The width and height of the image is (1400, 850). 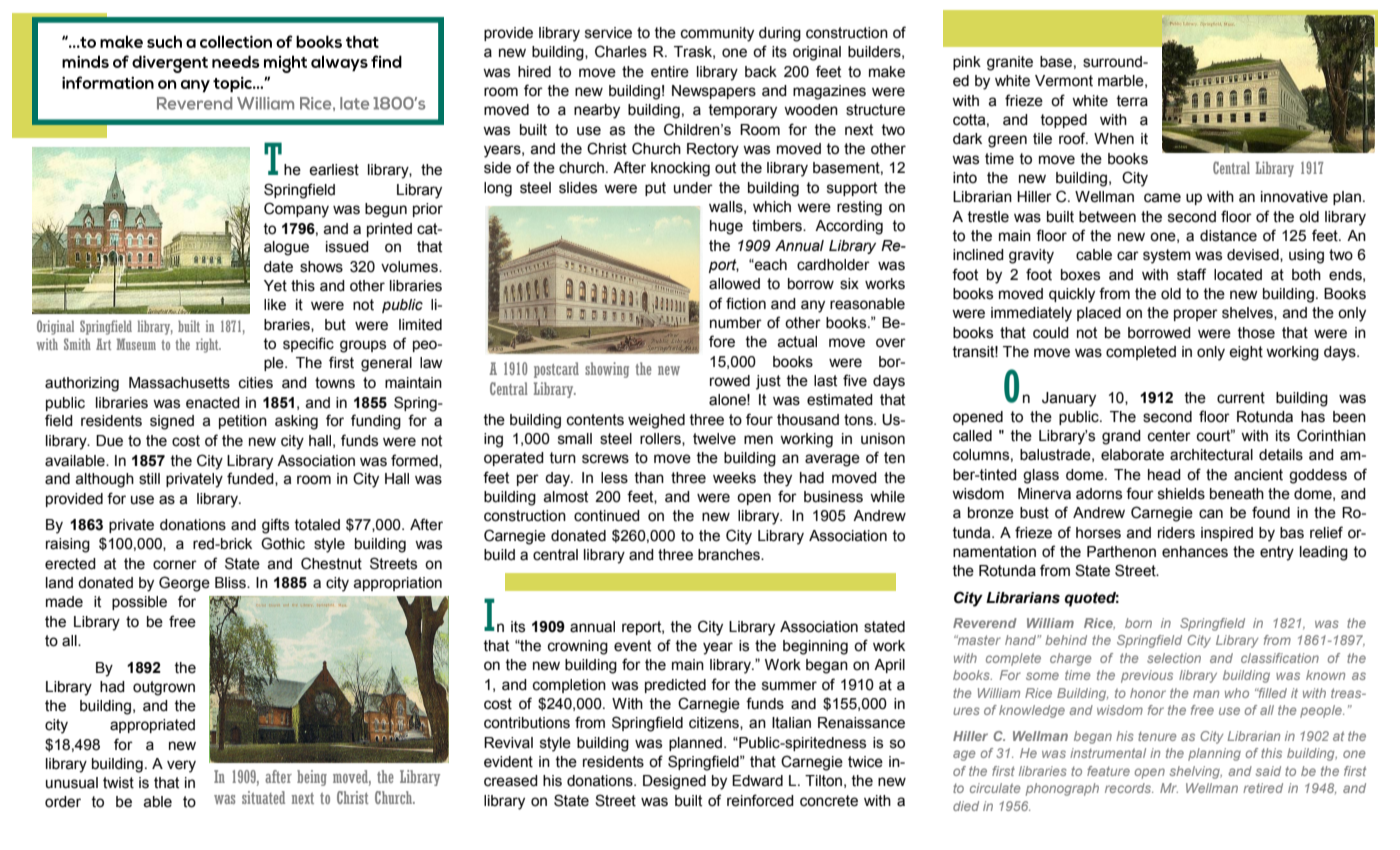 I want to click on Vermont, so click(x=1064, y=81).
